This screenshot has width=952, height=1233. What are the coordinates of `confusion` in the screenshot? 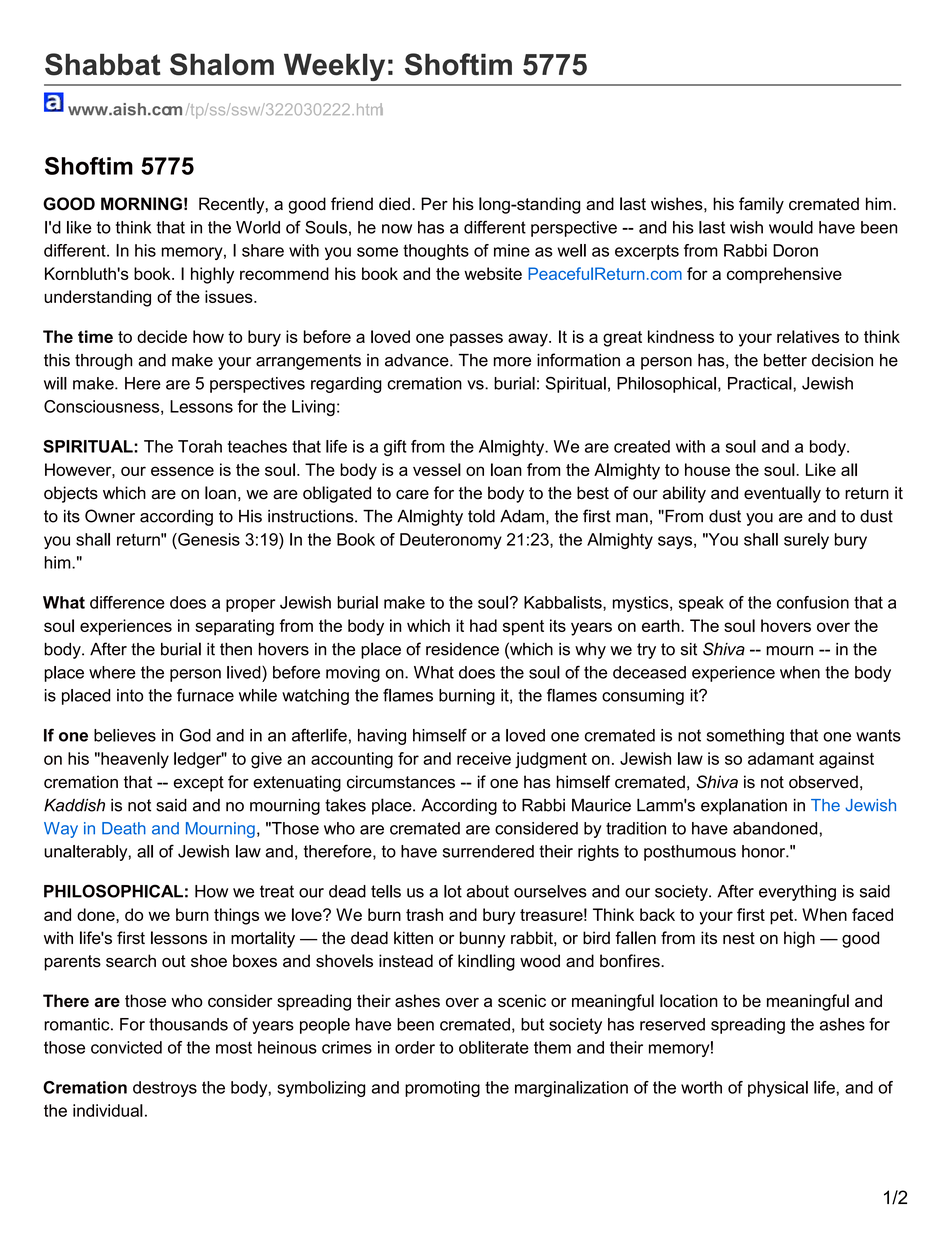 It's located at (813, 602).
